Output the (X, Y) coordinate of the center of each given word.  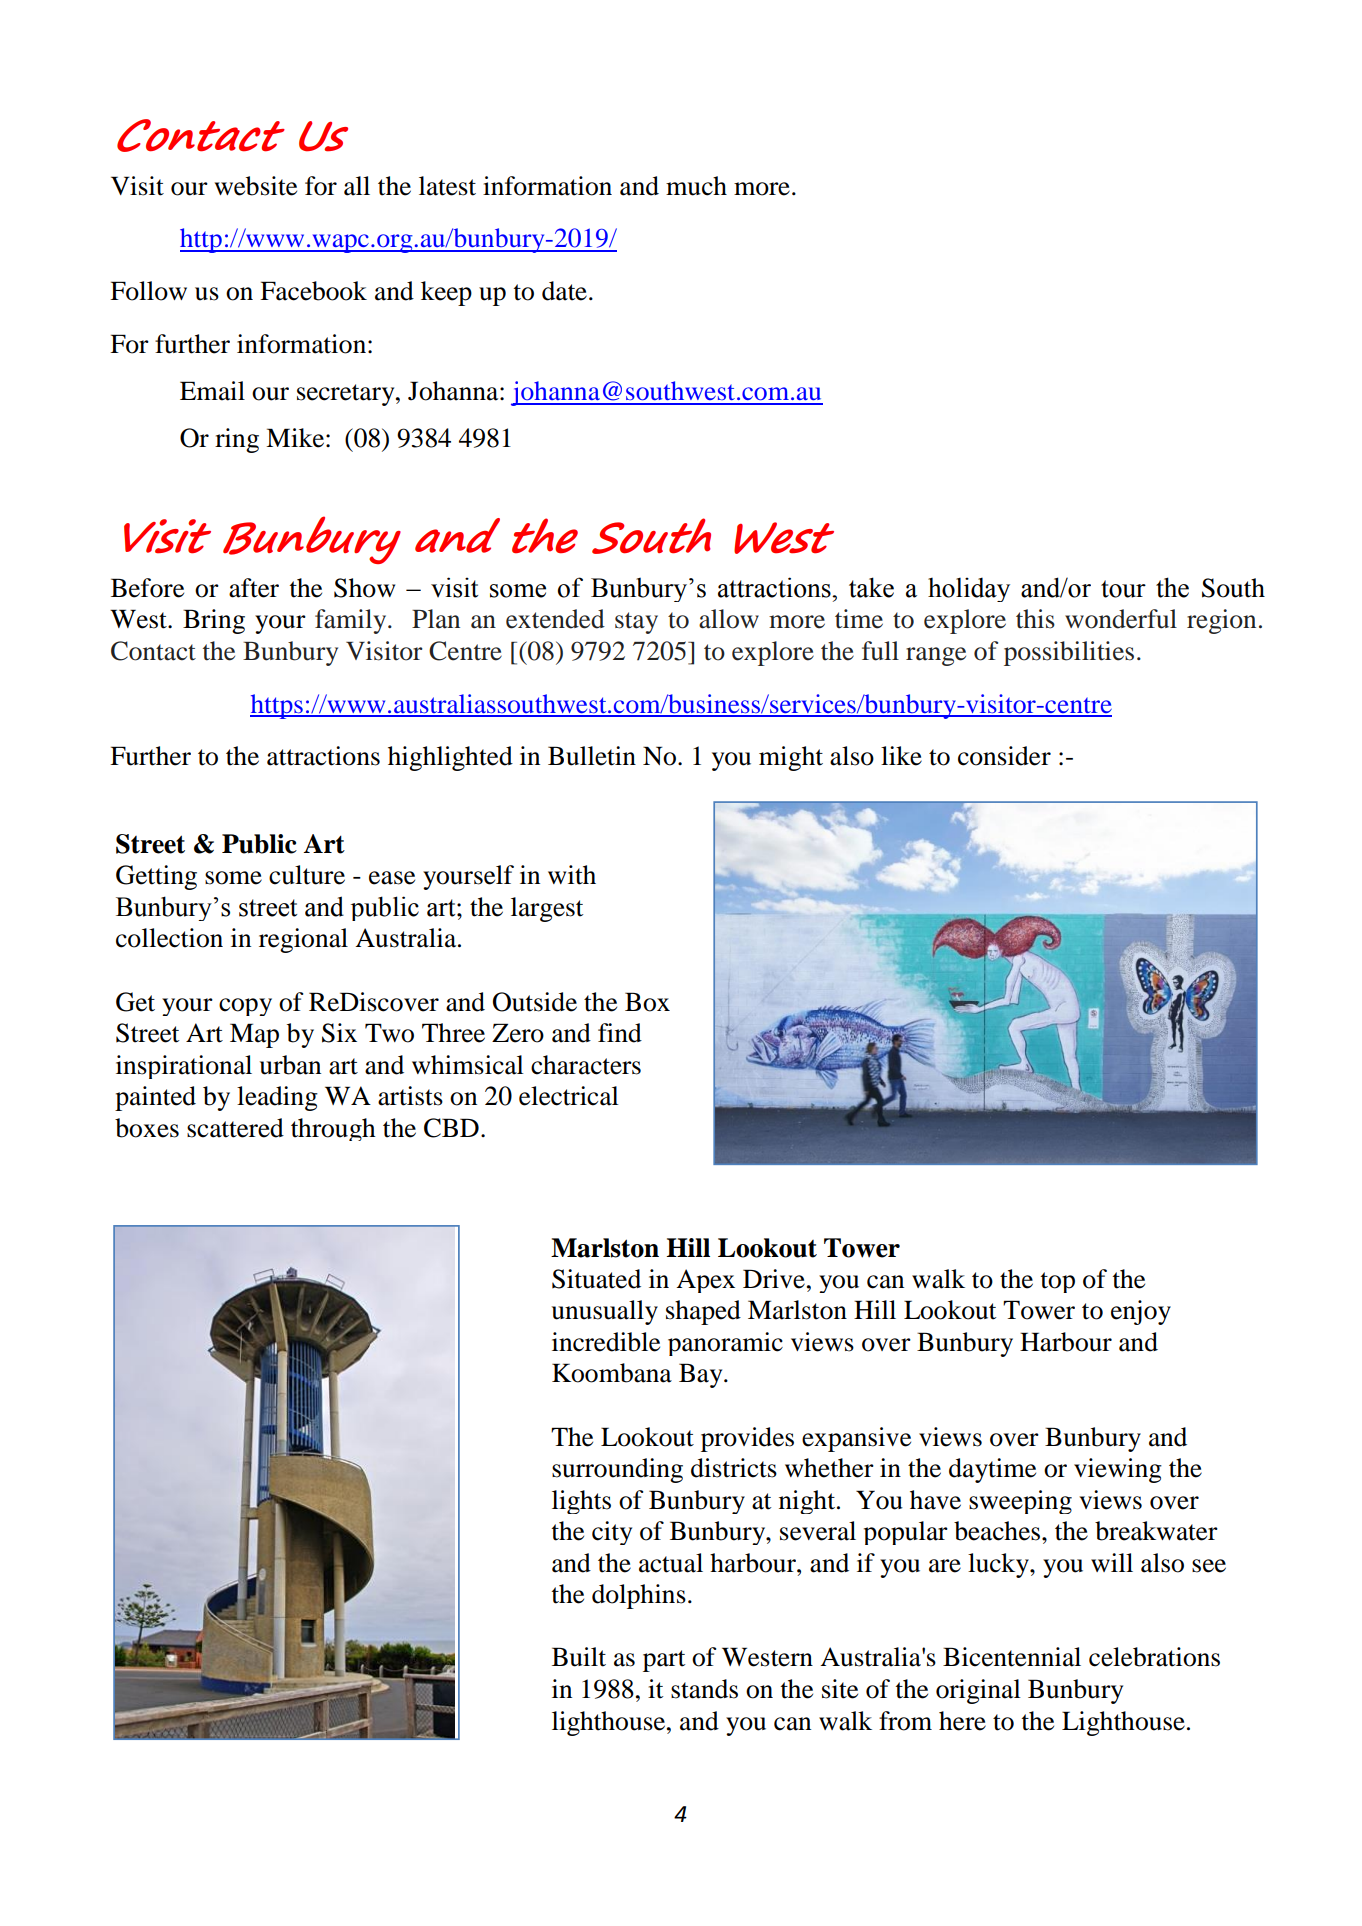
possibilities (1069, 653)
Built (579, 1657)
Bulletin (592, 756)
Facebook (313, 291)
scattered (235, 1128)
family (352, 621)
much (696, 186)
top (1058, 1282)
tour (1123, 589)
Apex (705, 1281)
